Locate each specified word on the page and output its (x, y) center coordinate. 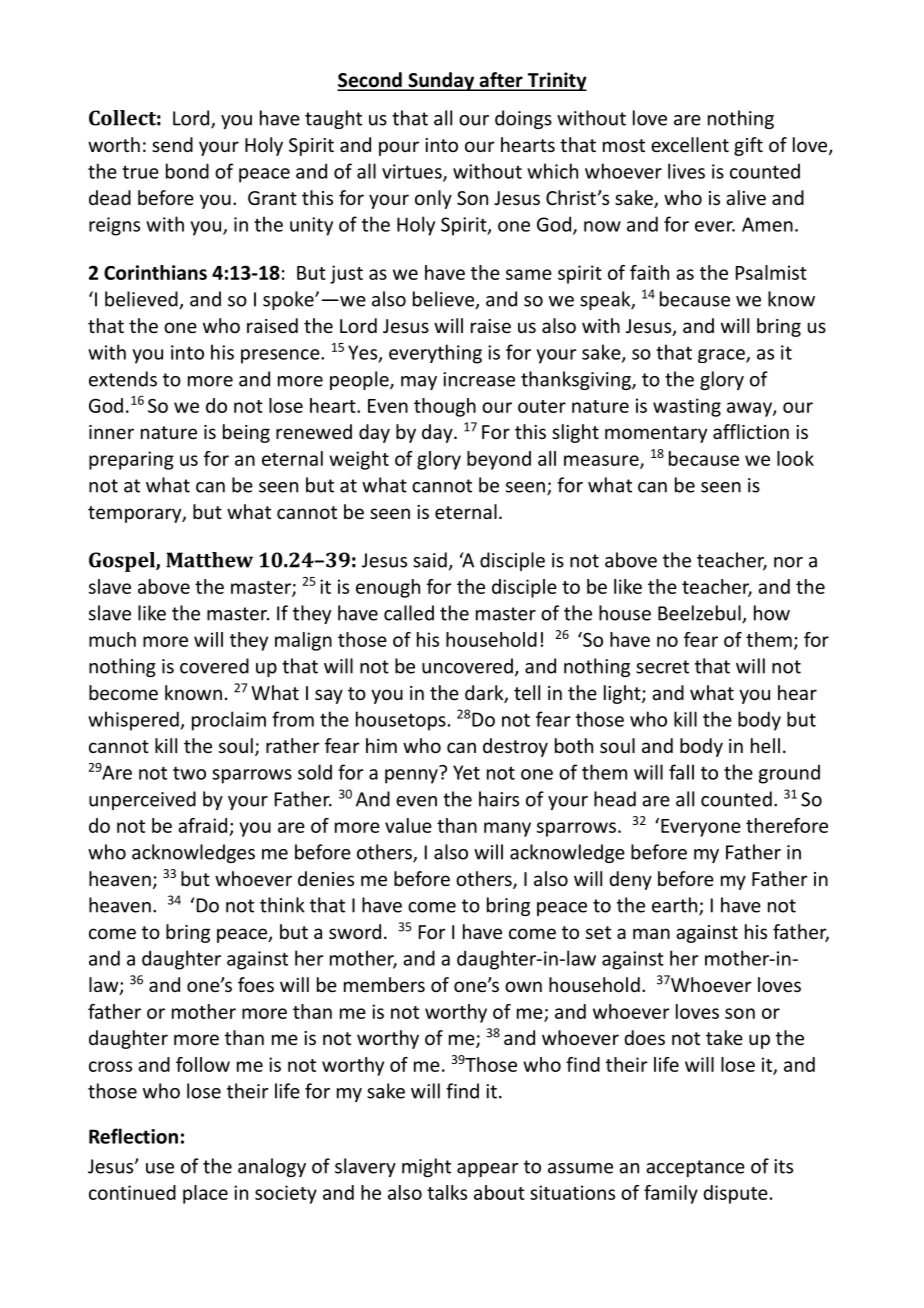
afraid (202, 825)
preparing (131, 460)
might (426, 1167)
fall (681, 772)
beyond (499, 460)
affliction (751, 431)
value (408, 825)
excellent (690, 144)
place (205, 1194)
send (172, 144)
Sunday (441, 81)
